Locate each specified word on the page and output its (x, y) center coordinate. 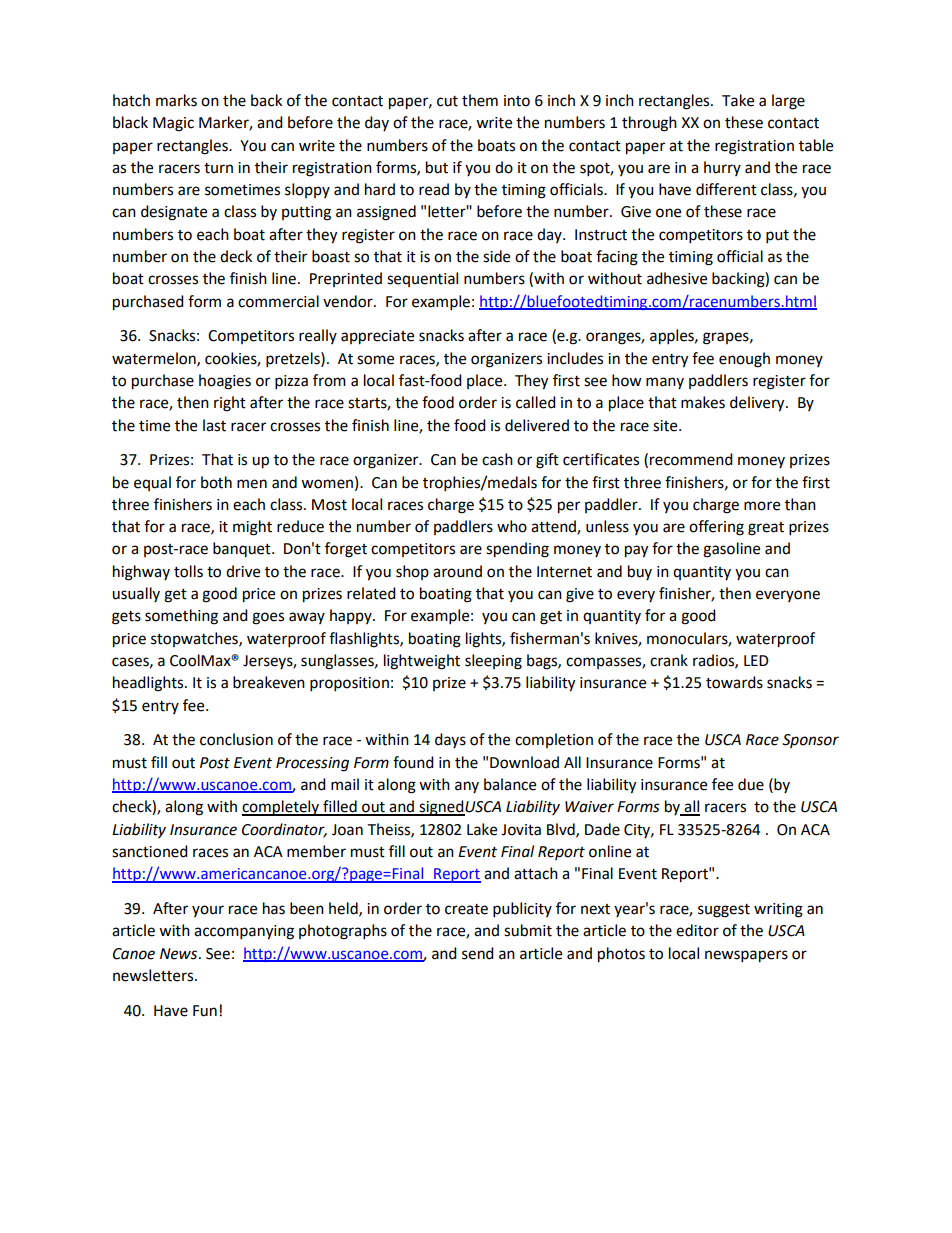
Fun (205, 1011)
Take (738, 100)
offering (716, 528)
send (478, 953)
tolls (188, 571)
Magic (173, 124)
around (457, 571)
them (480, 100)
